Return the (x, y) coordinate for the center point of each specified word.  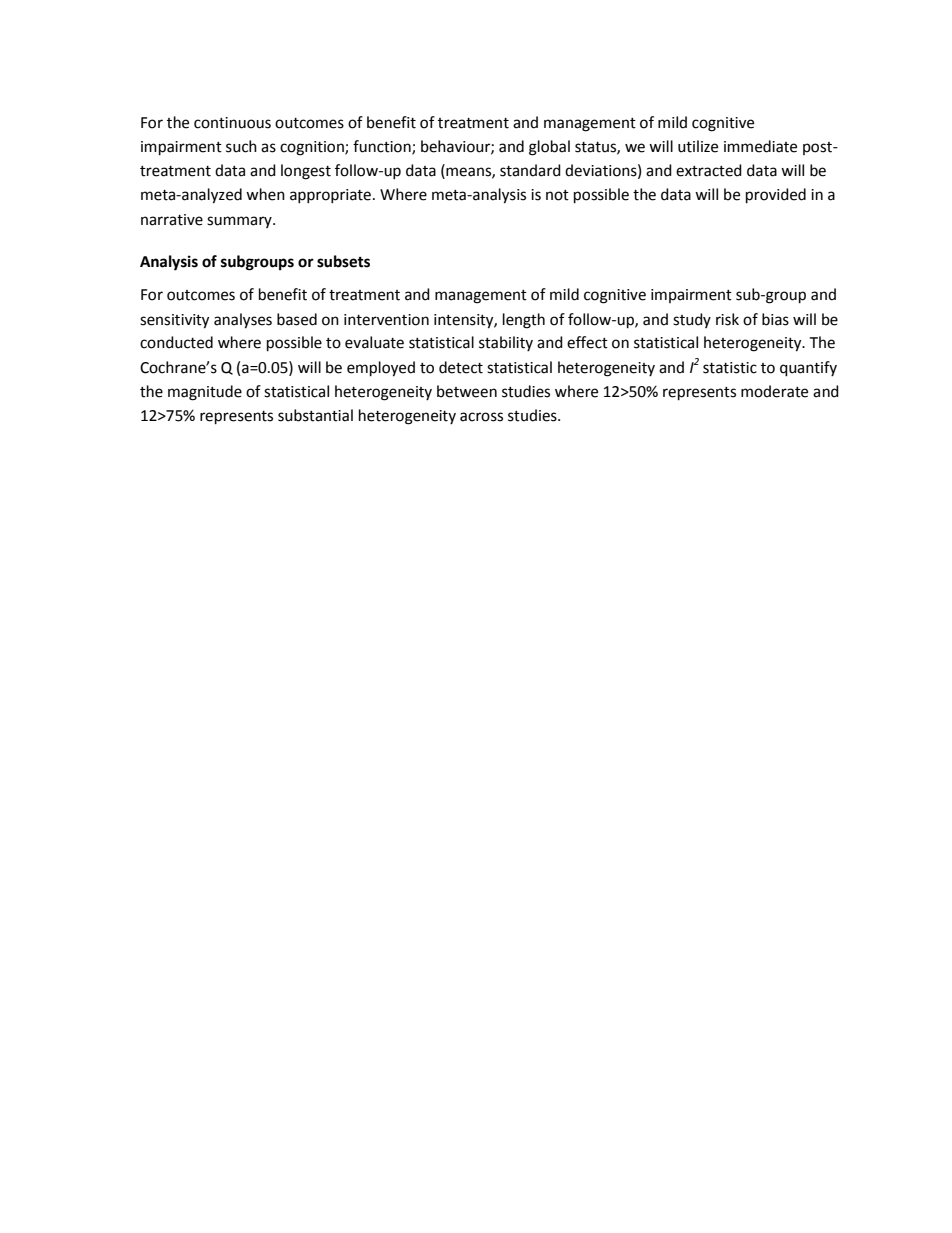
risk (727, 319)
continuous (232, 123)
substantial (315, 415)
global (549, 148)
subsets (343, 261)
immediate (760, 146)
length (524, 321)
